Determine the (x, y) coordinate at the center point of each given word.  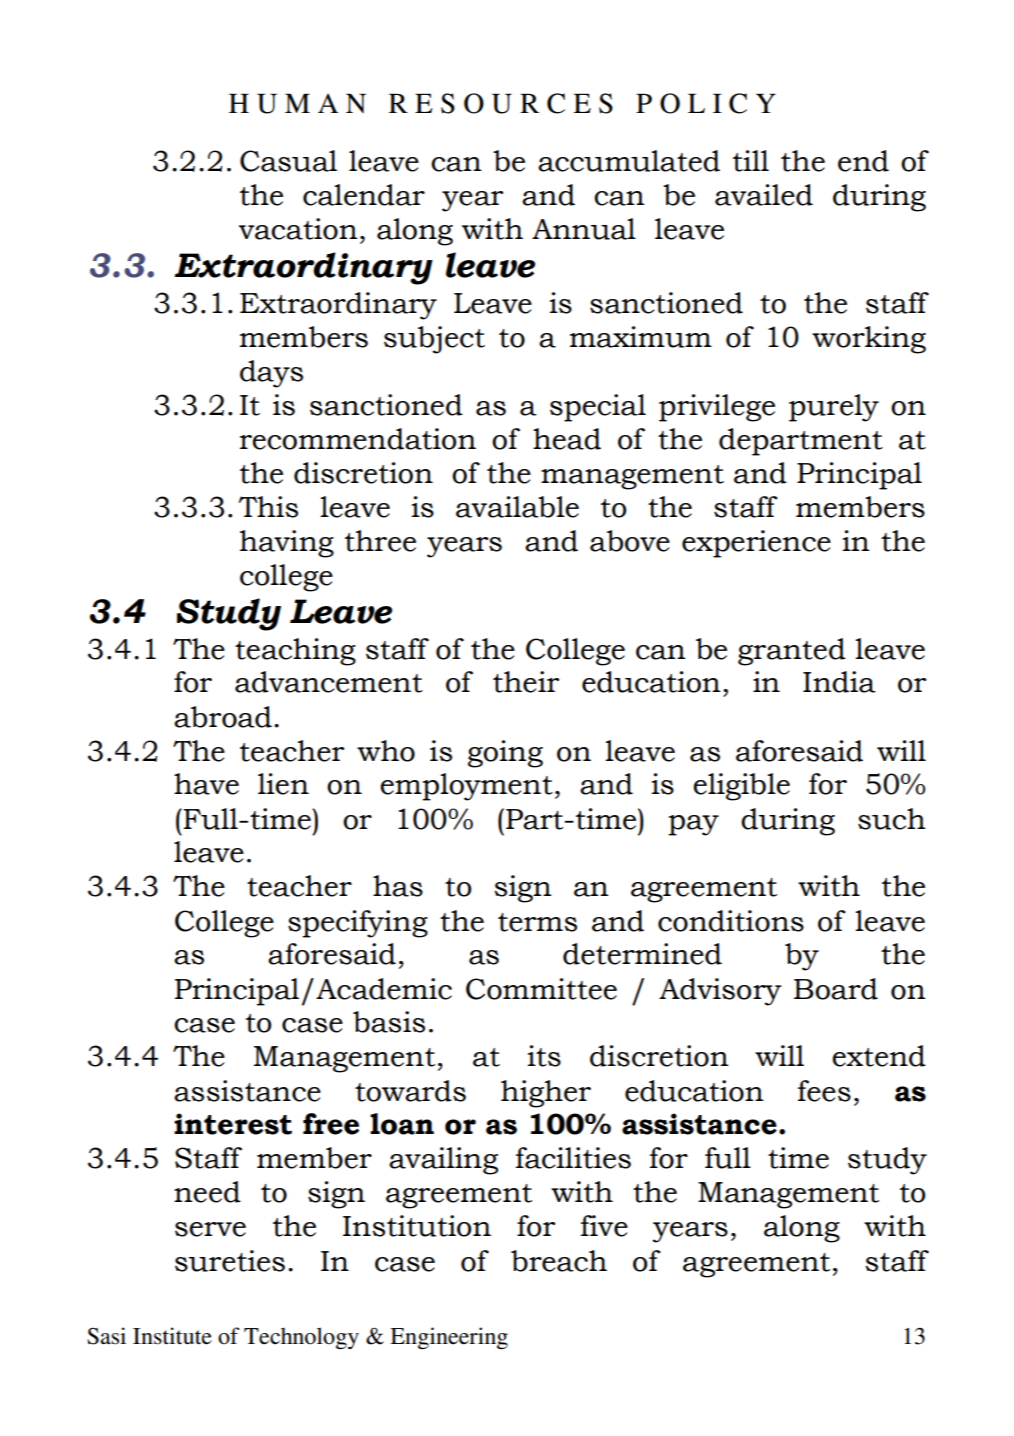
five (604, 1226)
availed (764, 195)
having (287, 544)
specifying (358, 924)
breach (559, 1261)
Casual (288, 161)
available (517, 507)
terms (537, 922)
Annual (584, 229)
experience (756, 544)
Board (836, 989)
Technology (301, 1338)
